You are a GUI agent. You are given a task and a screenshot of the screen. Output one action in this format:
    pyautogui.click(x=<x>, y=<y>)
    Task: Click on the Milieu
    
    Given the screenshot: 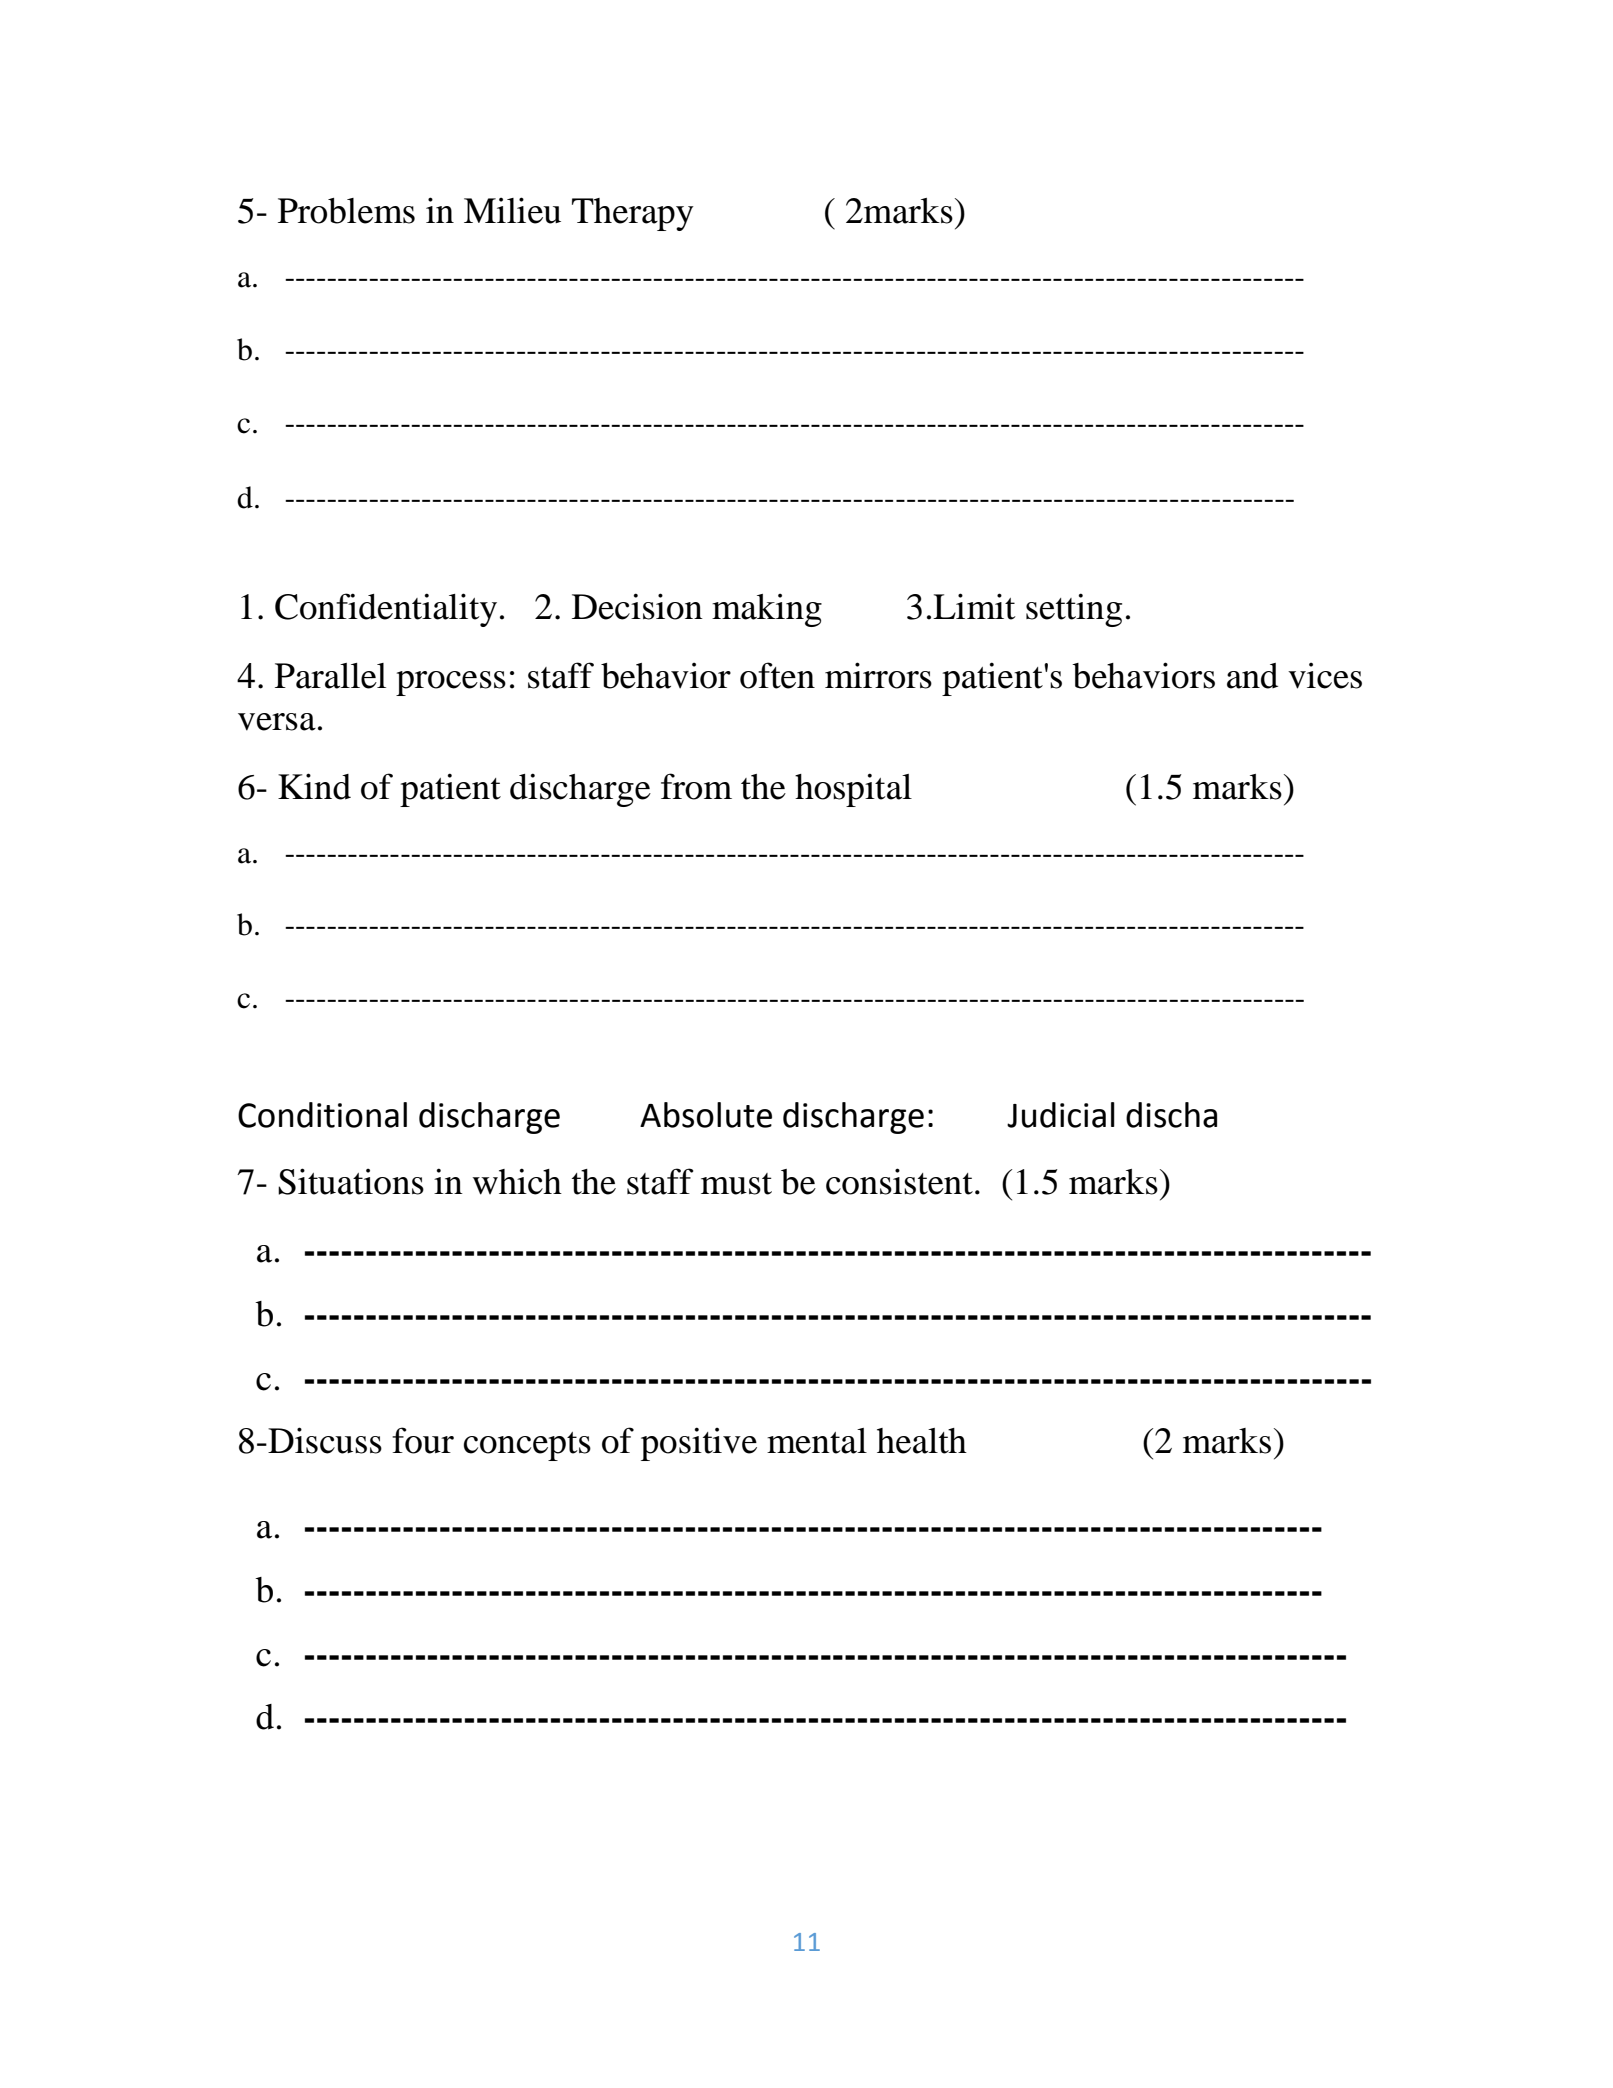 What is the action you would take?
    pyautogui.click(x=512, y=210)
